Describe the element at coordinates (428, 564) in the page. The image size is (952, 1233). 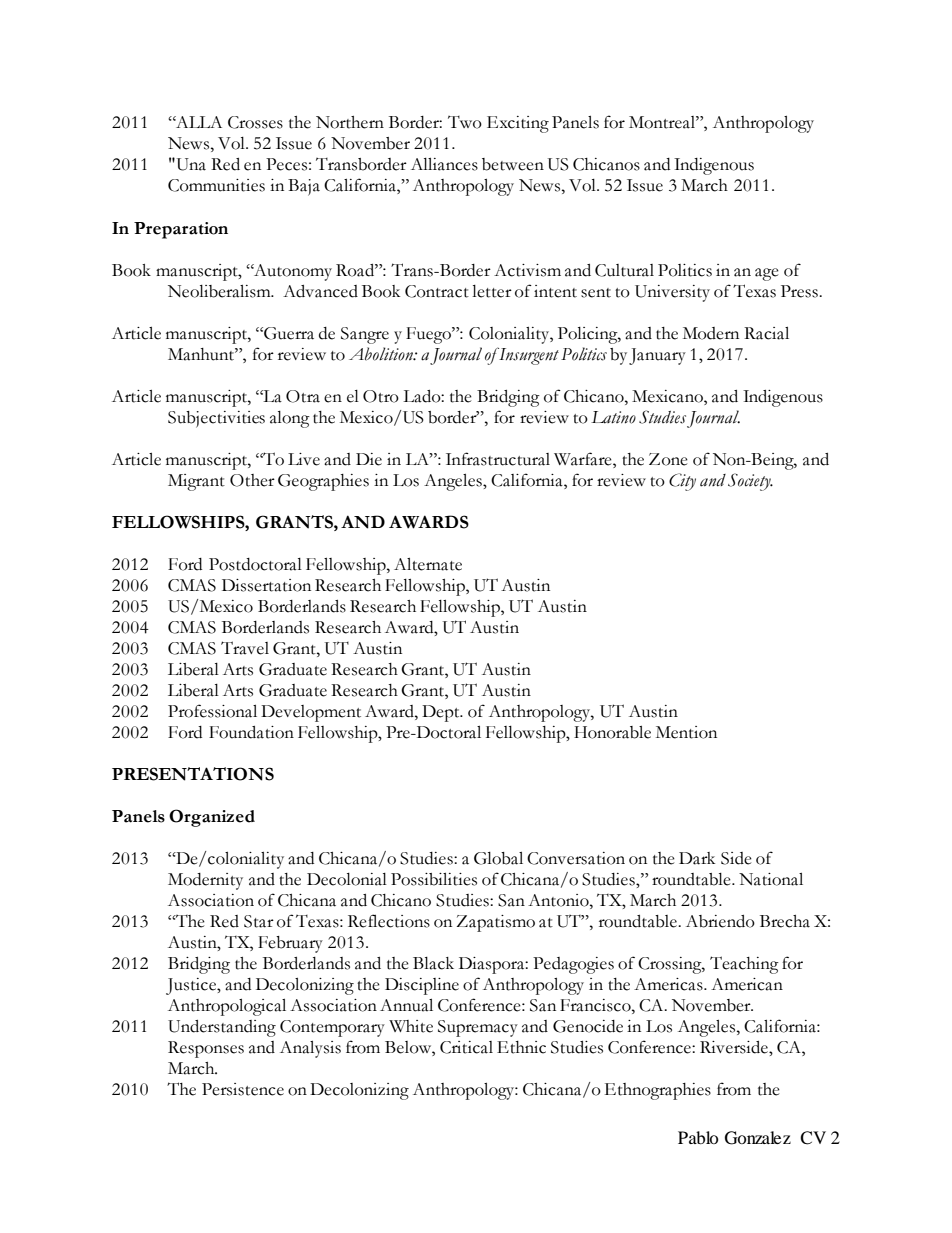
I see `Alternate` at that location.
